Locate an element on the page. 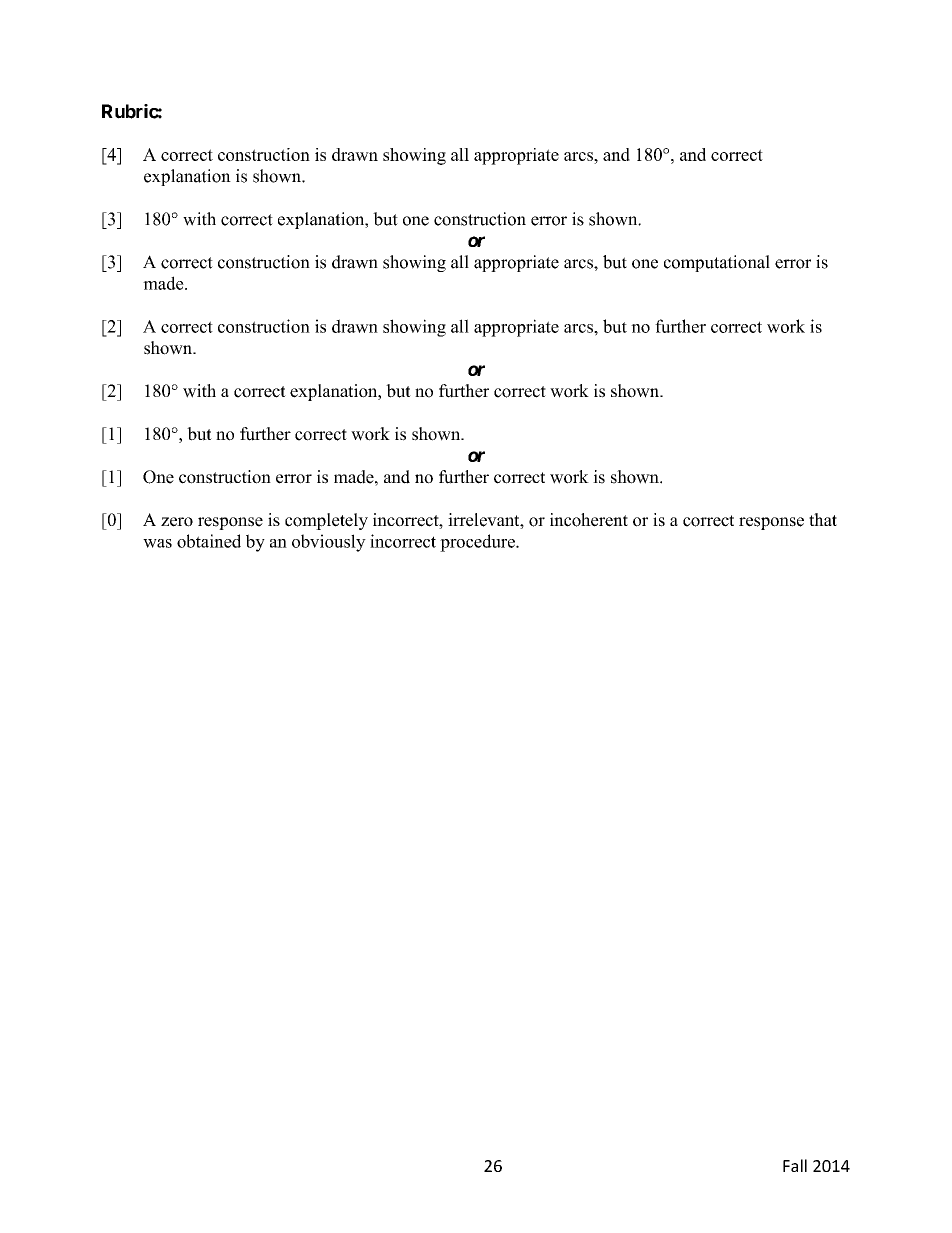 The height and width of the document is (1233, 952). that is located at coordinates (823, 519).
